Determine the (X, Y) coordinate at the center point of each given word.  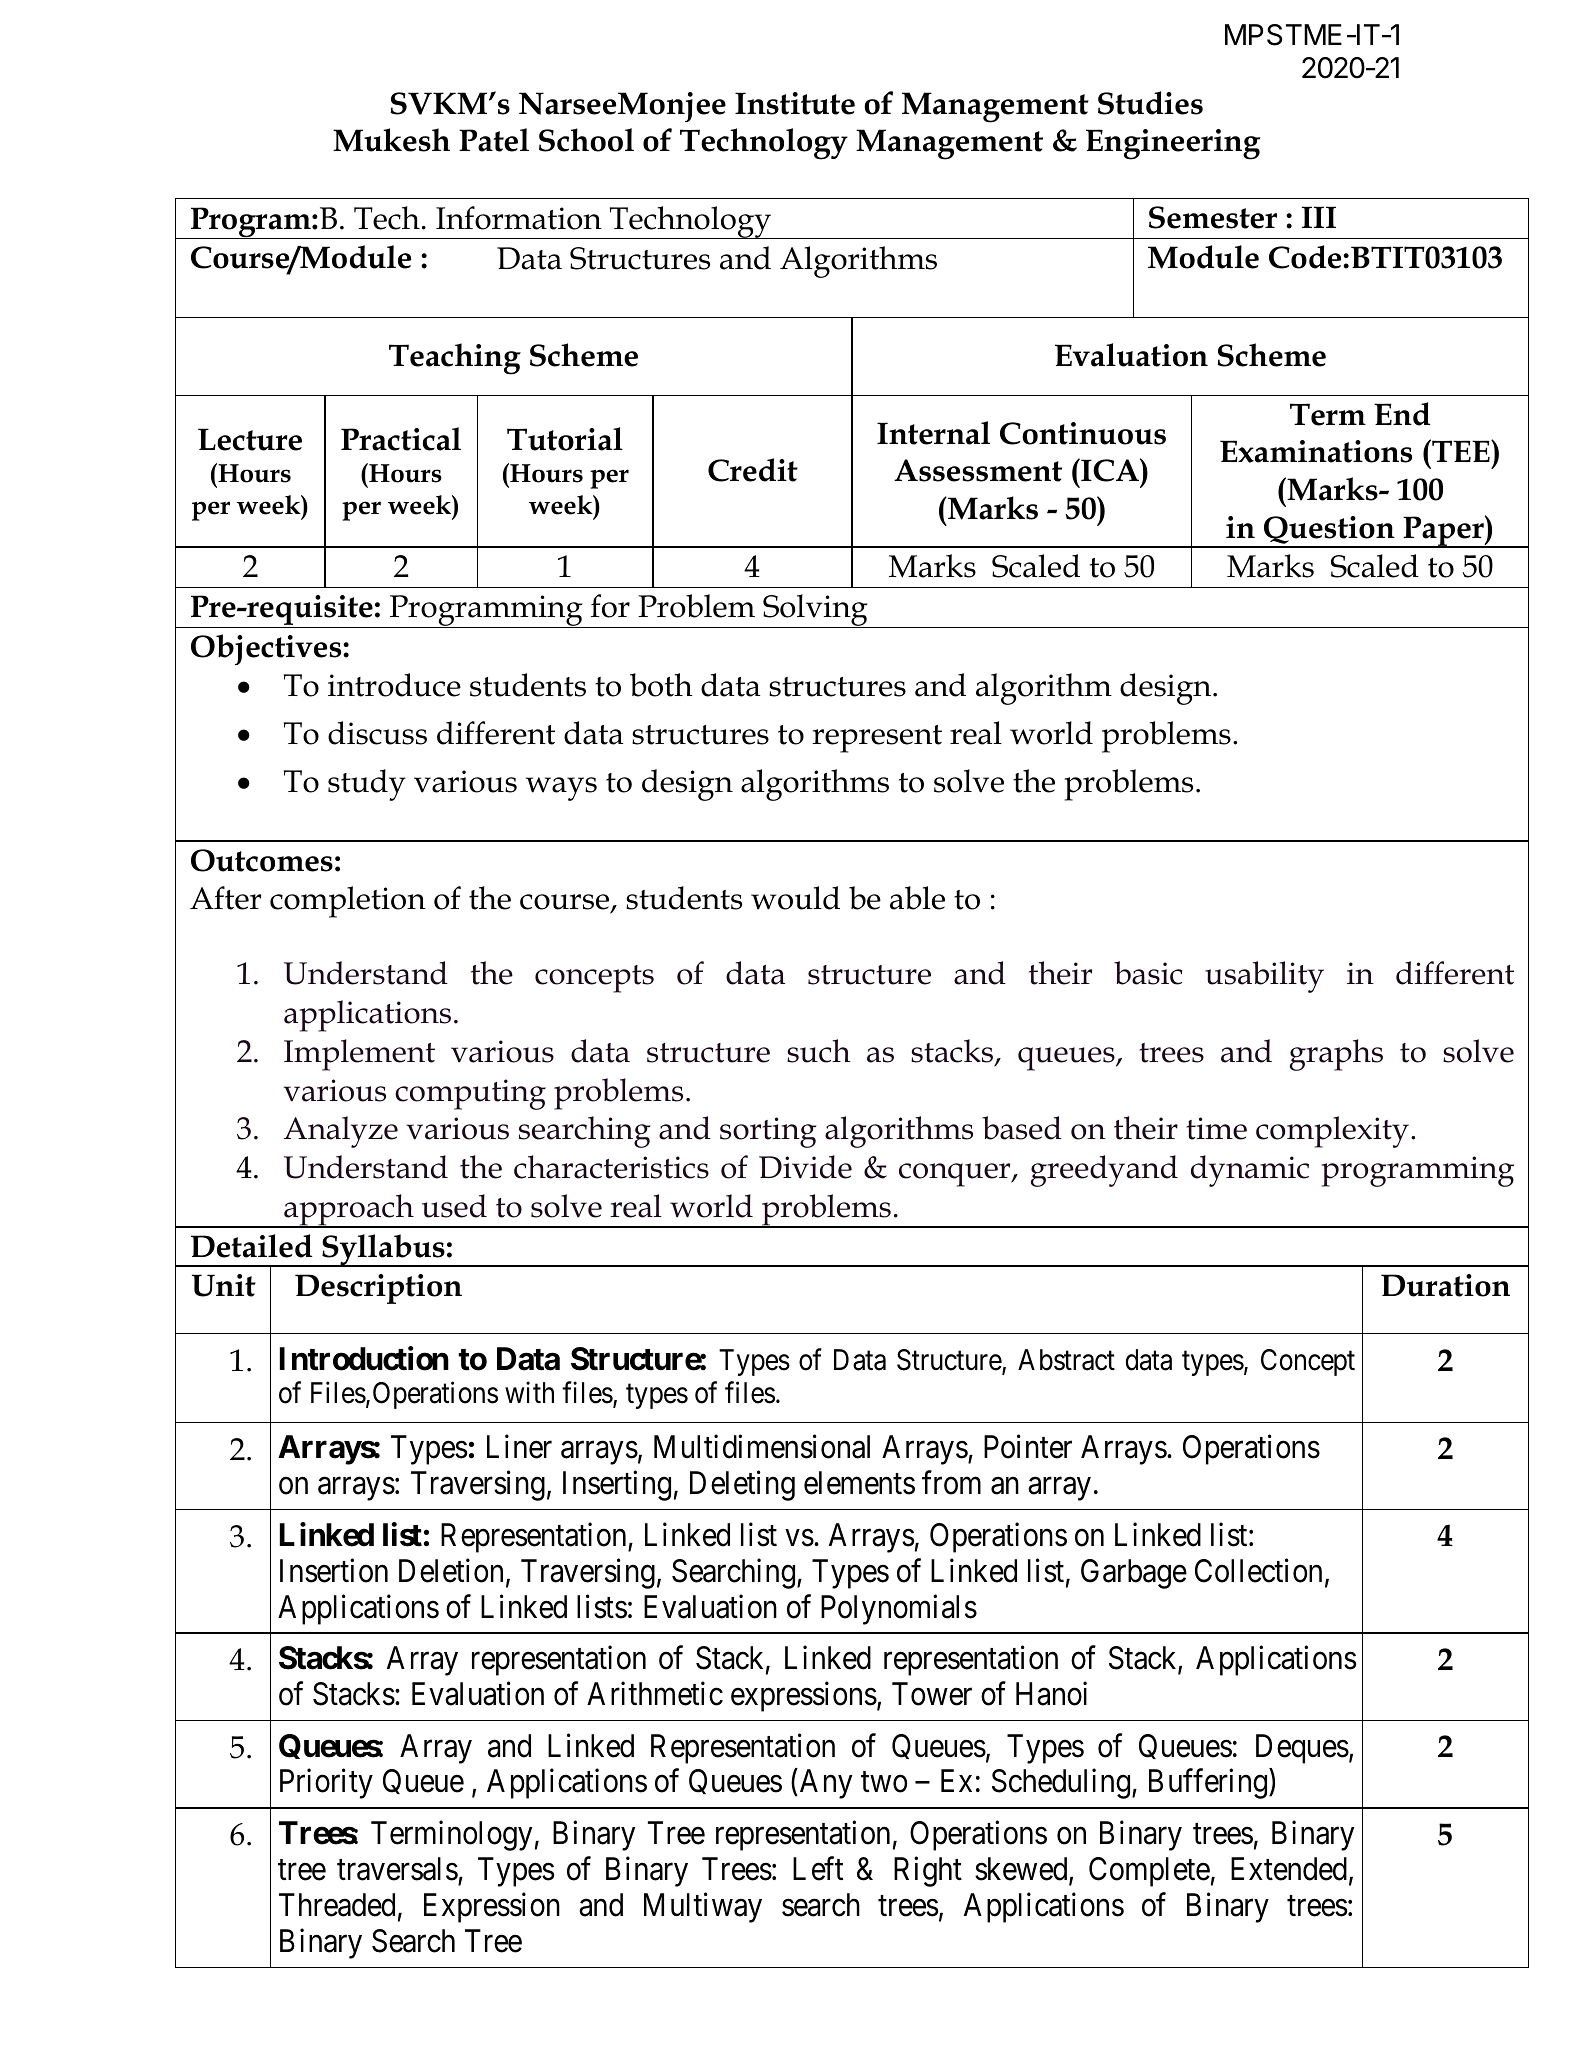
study (367, 785)
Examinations (1316, 451)
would (795, 898)
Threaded (337, 1905)
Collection (1258, 1570)
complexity (1332, 1132)
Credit (753, 470)
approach (349, 1211)
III (1319, 217)
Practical (401, 439)
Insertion (334, 1570)
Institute (795, 103)
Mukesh (391, 140)
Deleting (742, 1486)
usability (1264, 977)
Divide (805, 1167)
